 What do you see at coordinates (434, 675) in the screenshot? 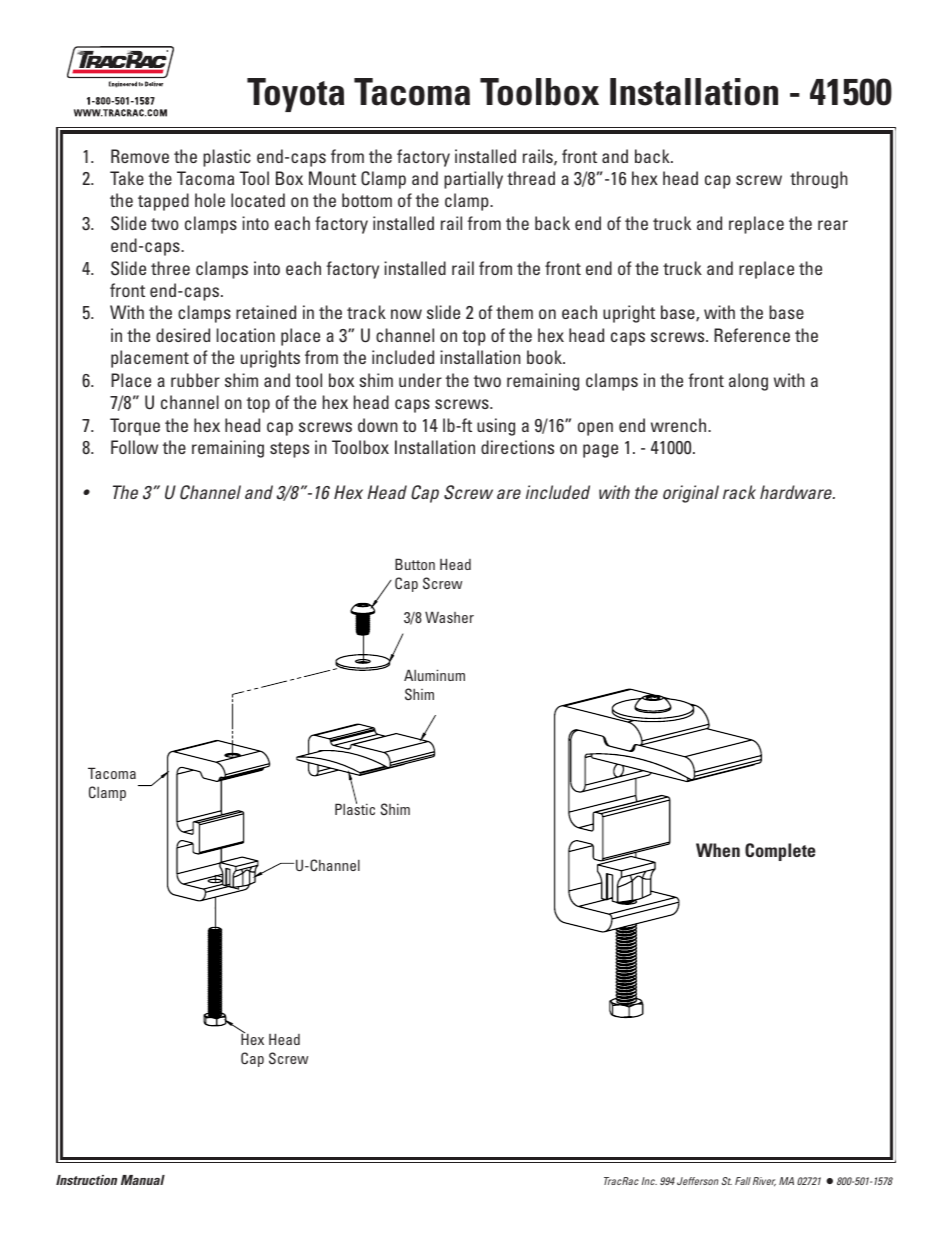
I see `Aluminum` at bounding box center [434, 675].
